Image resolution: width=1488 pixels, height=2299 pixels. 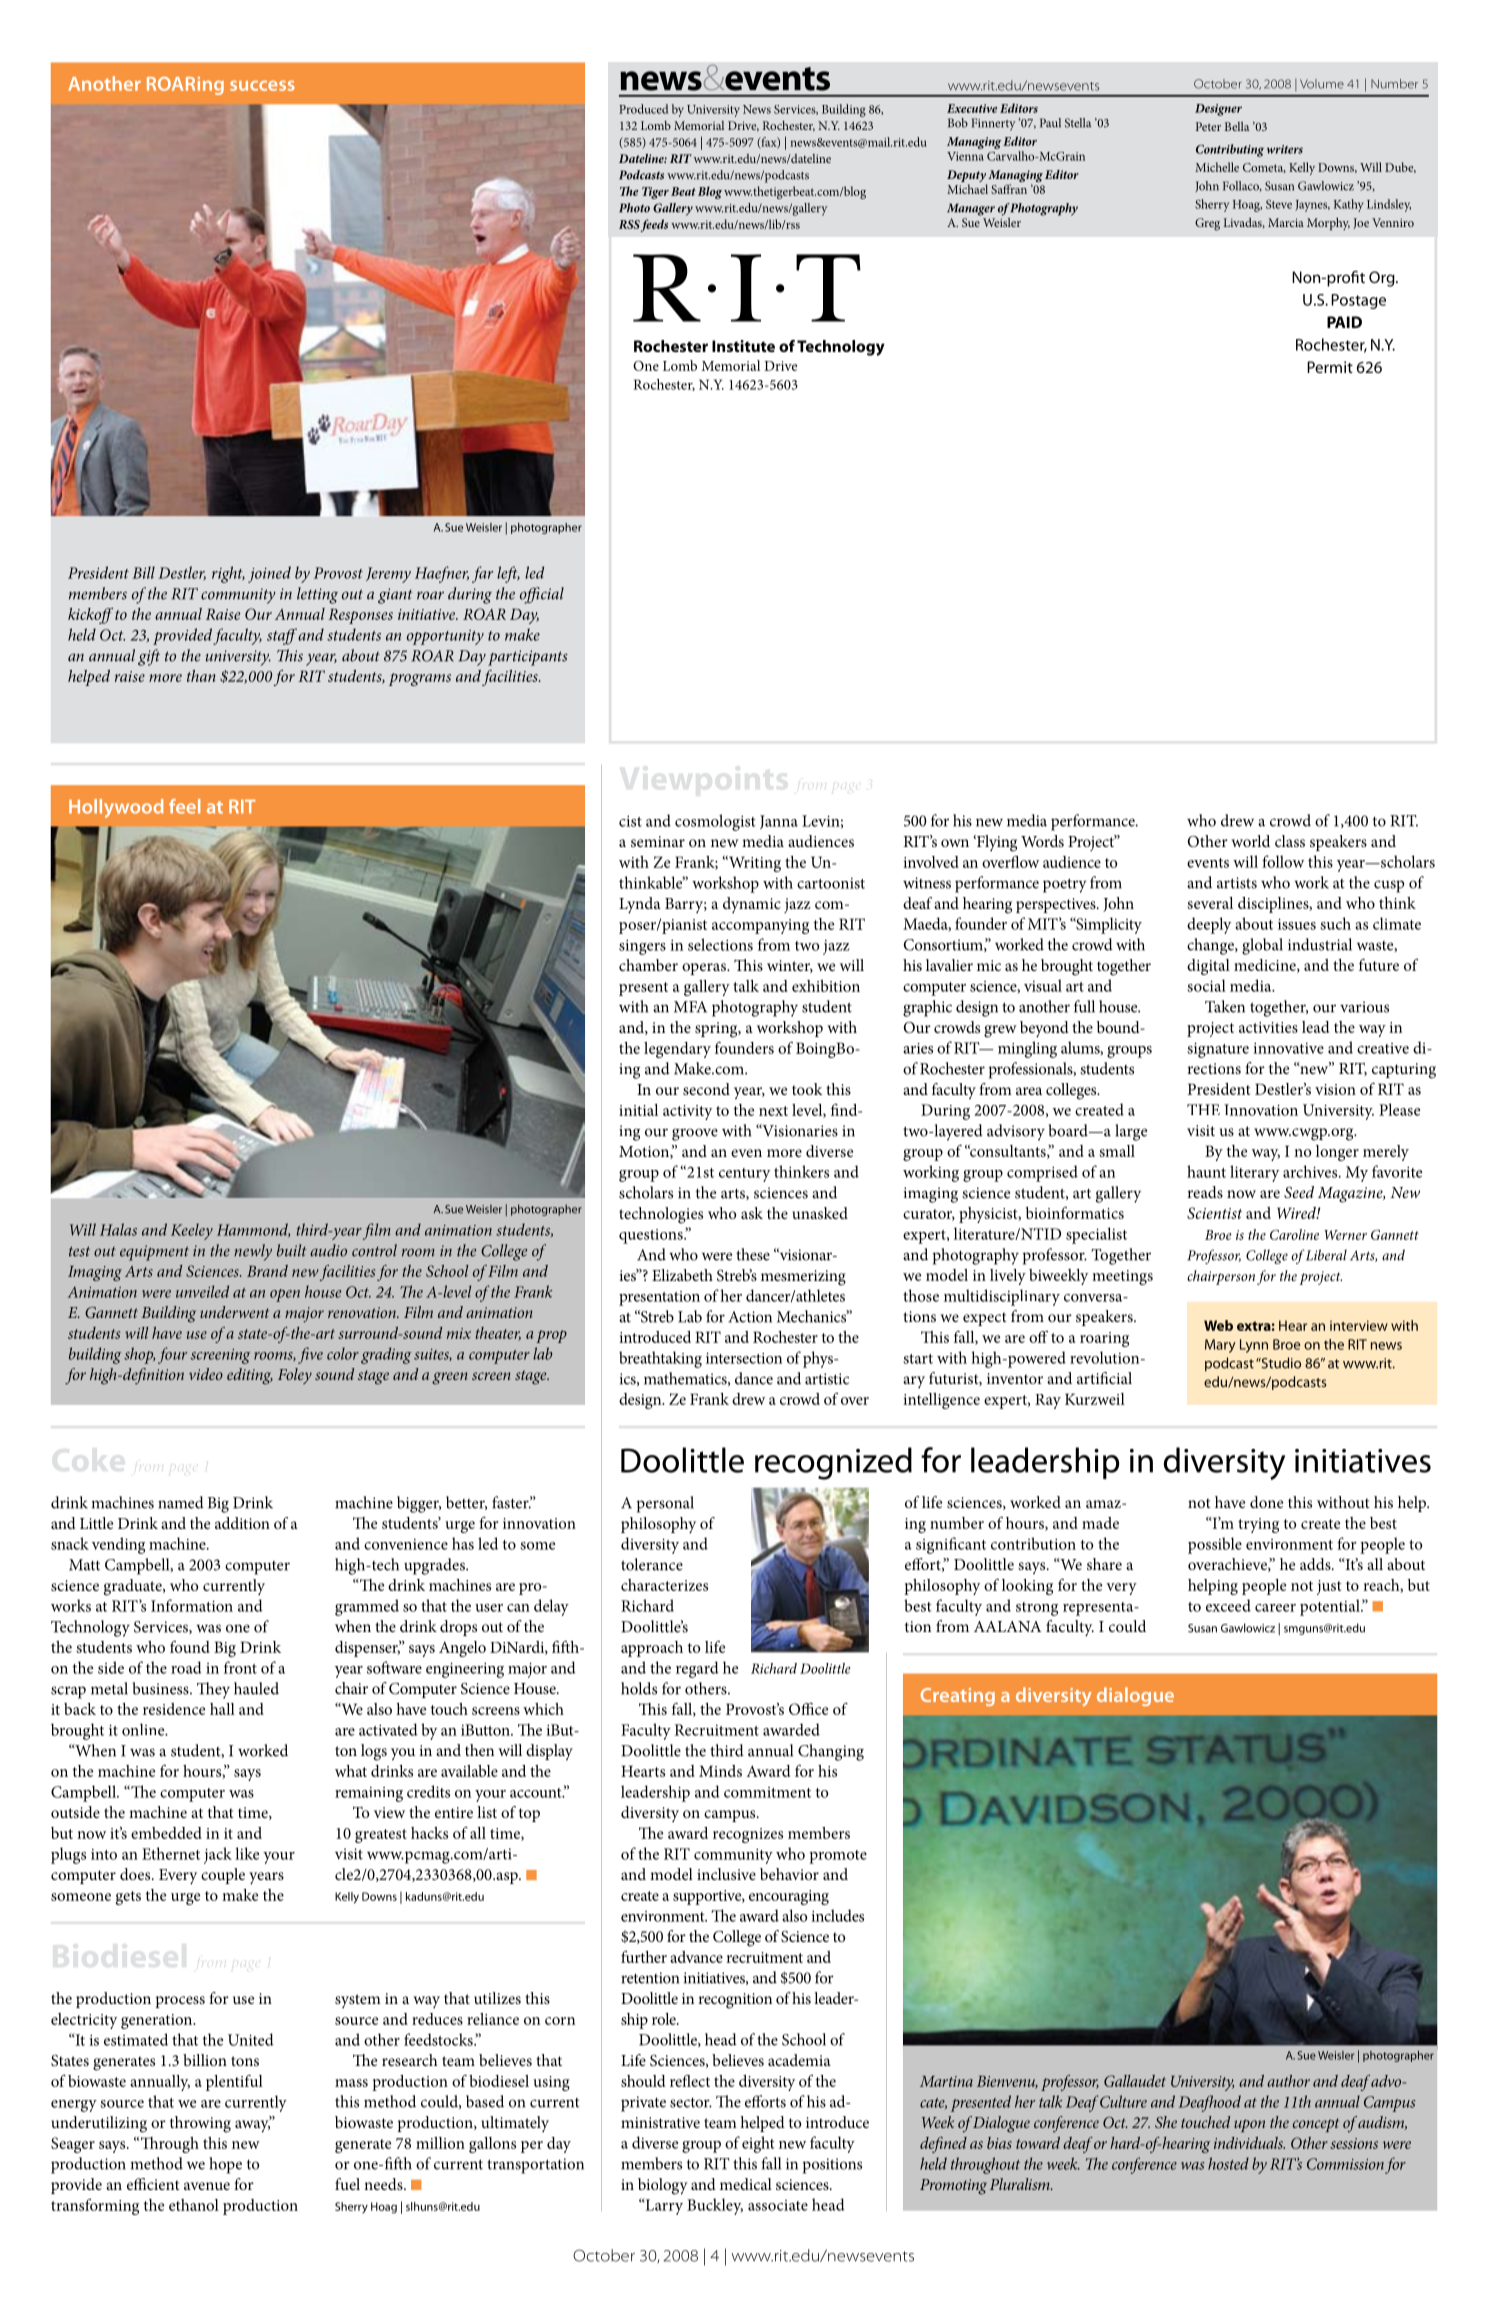 What do you see at coordinates (1254, 1173) in the page?
I see `literary` at bounding box center [1254, 1173].
